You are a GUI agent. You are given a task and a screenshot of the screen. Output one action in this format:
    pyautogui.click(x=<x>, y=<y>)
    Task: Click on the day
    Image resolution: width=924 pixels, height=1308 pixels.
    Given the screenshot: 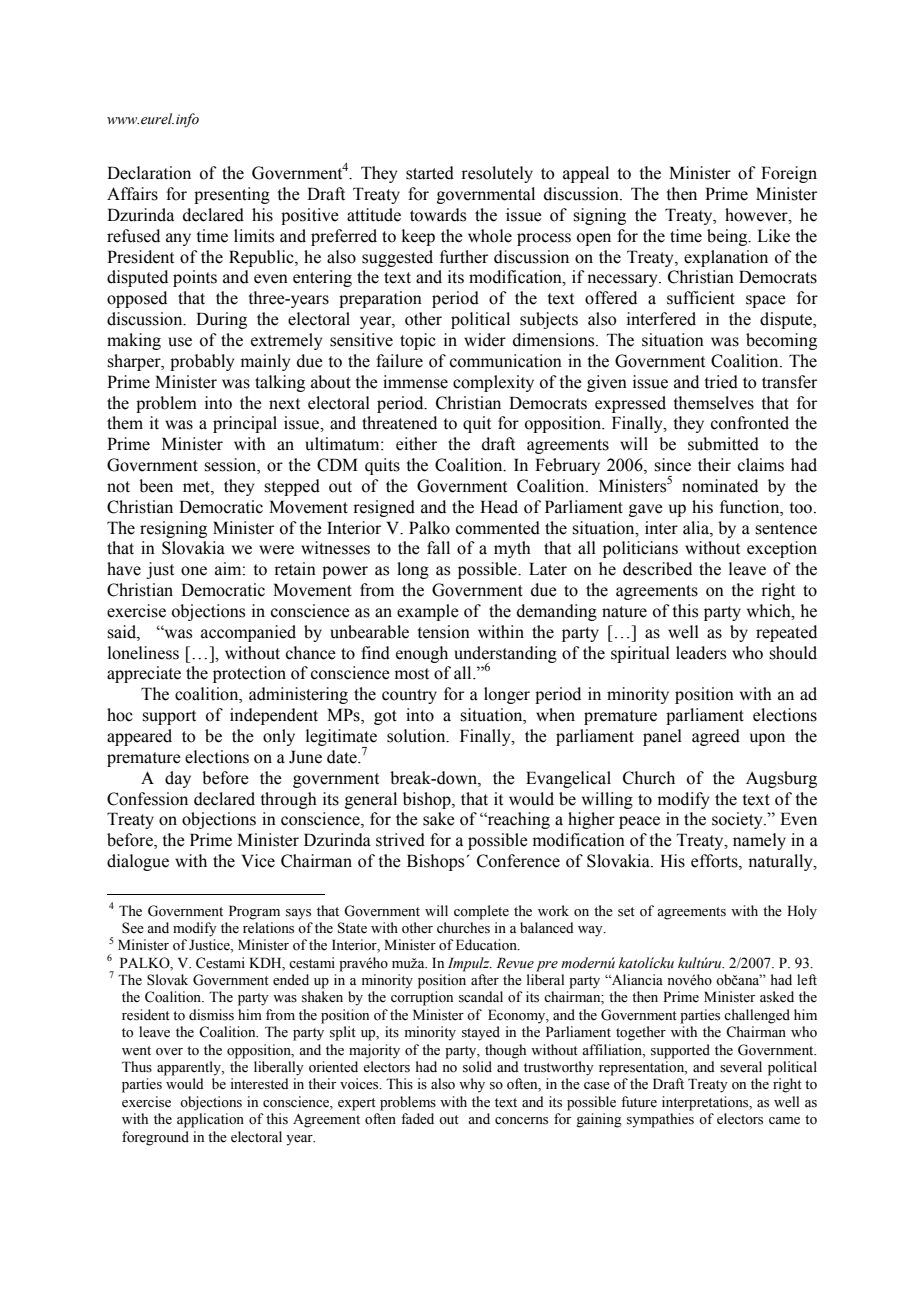 What is the action you would take?
    pyautogui.click(x=178, y=779)
